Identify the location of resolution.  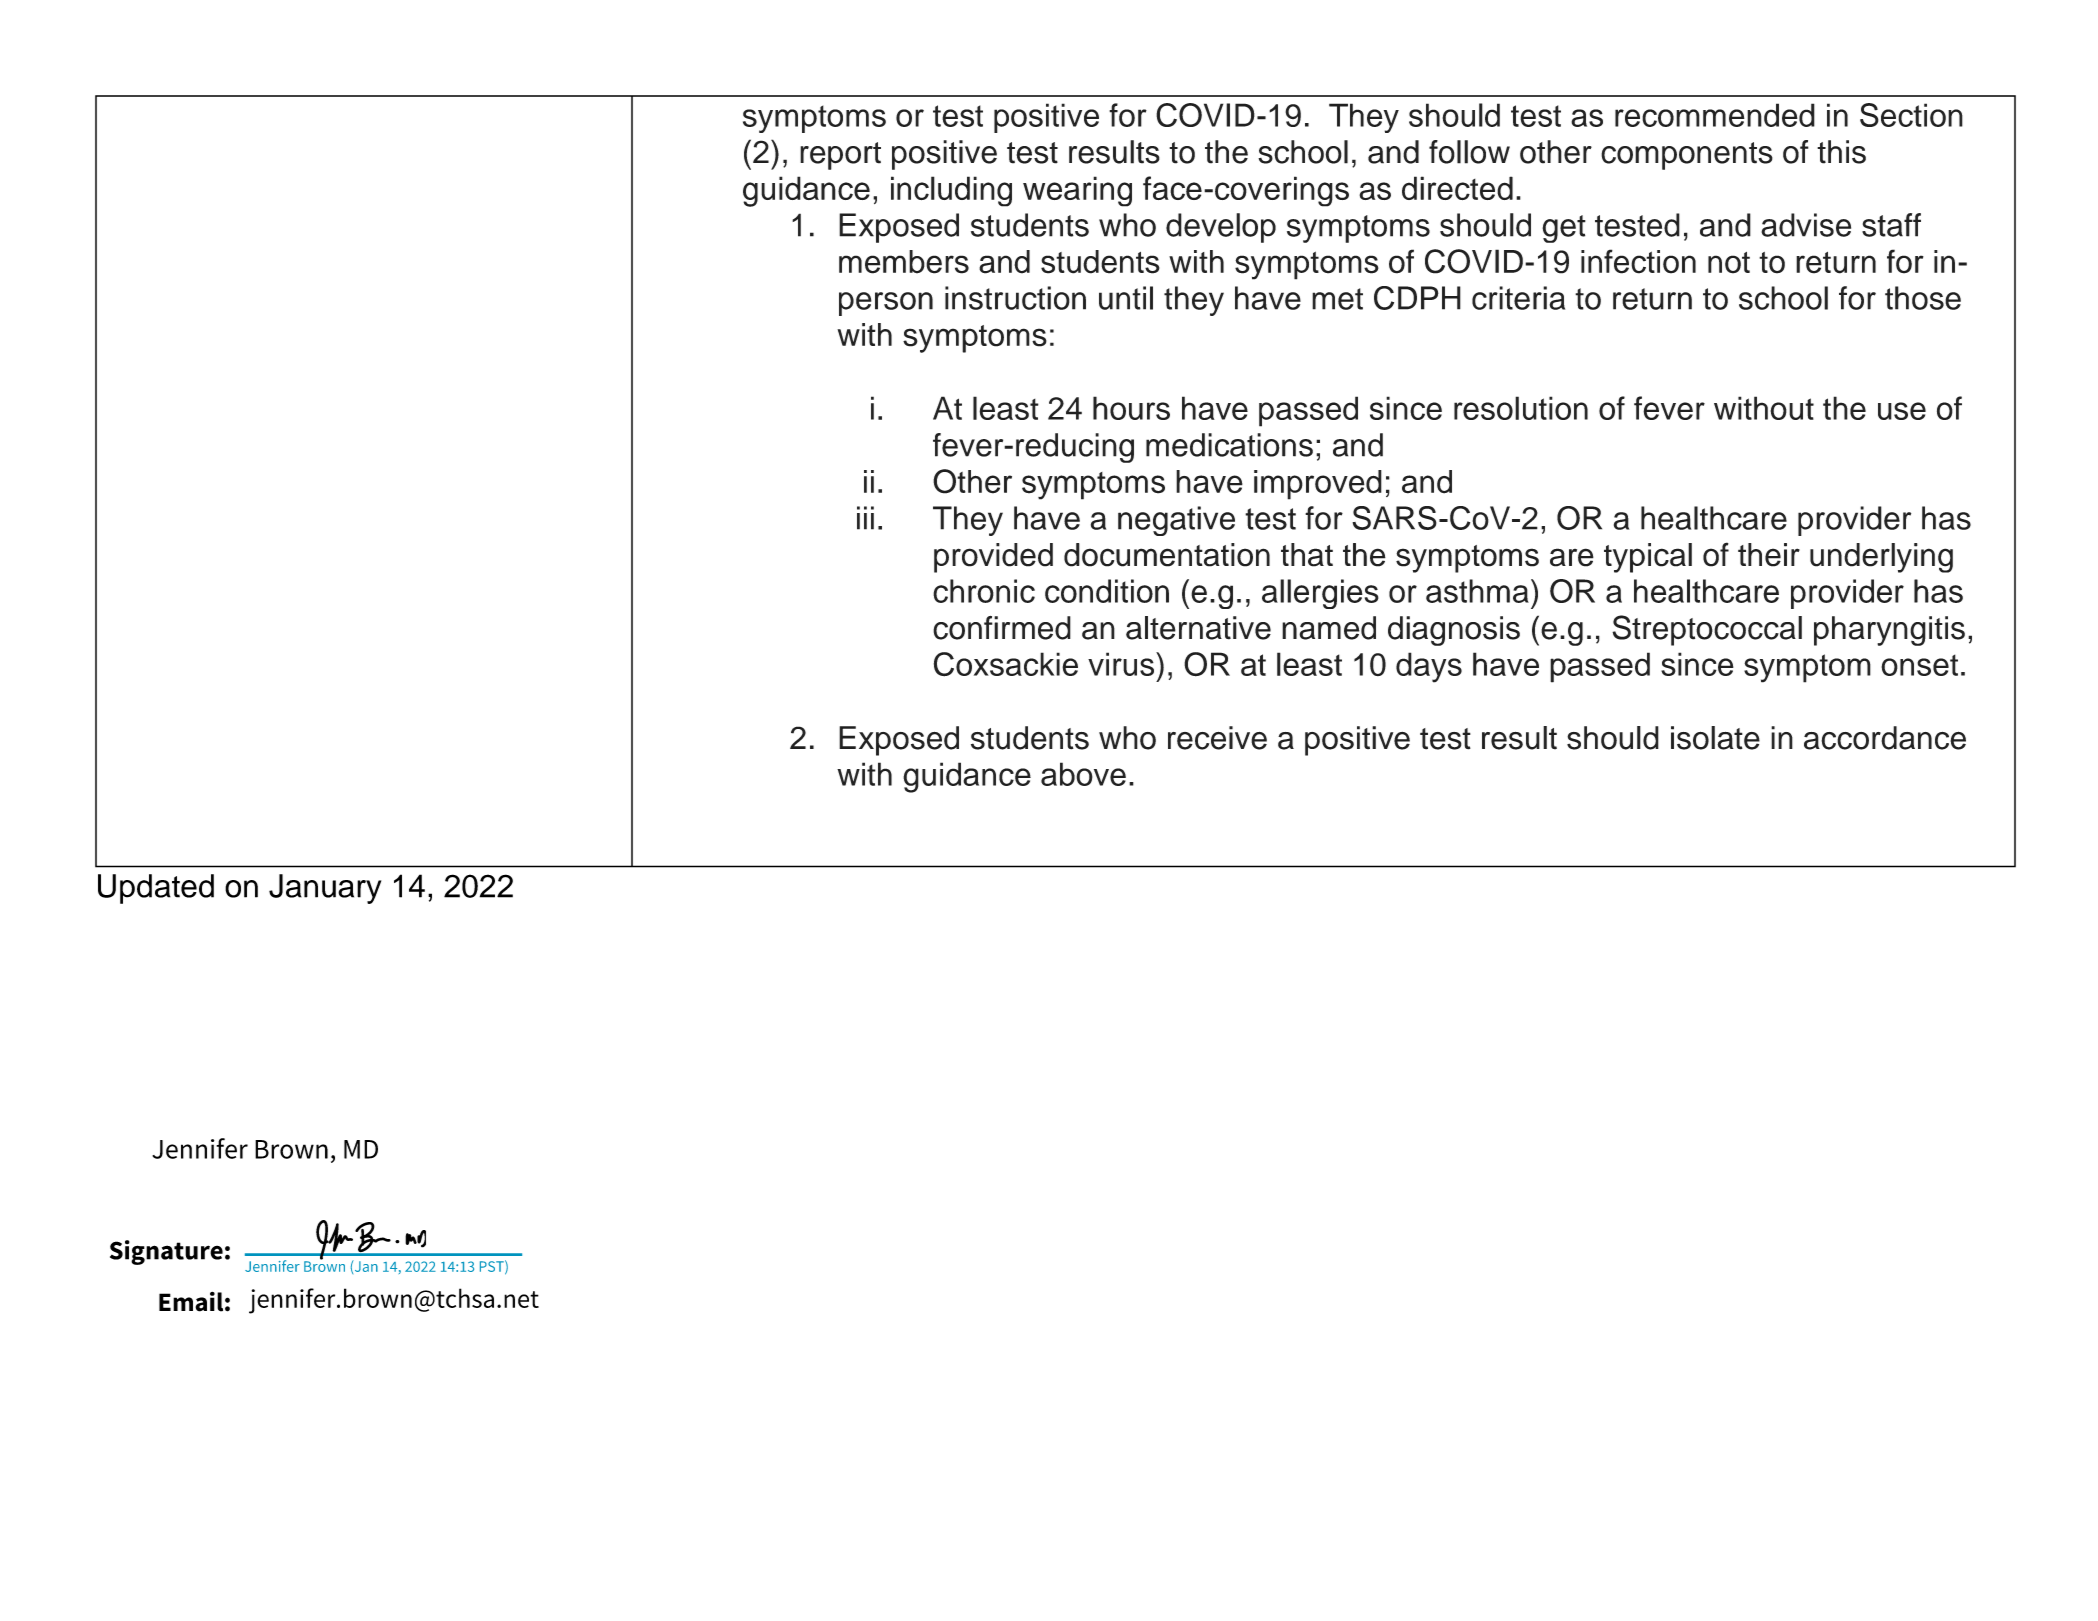
(1521, 408).
